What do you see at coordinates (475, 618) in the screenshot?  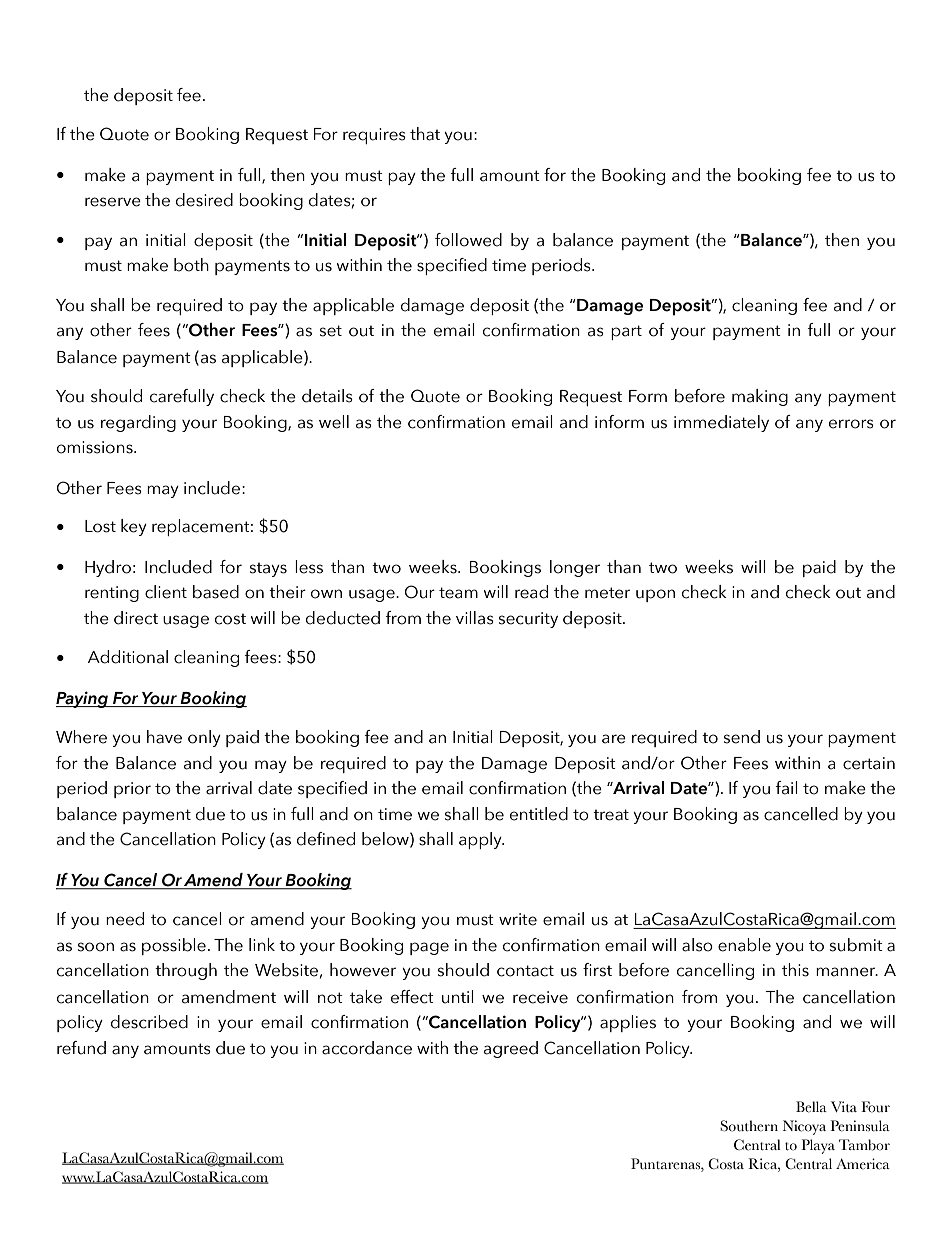 I see `villas` at bounding box center [475, 618].
